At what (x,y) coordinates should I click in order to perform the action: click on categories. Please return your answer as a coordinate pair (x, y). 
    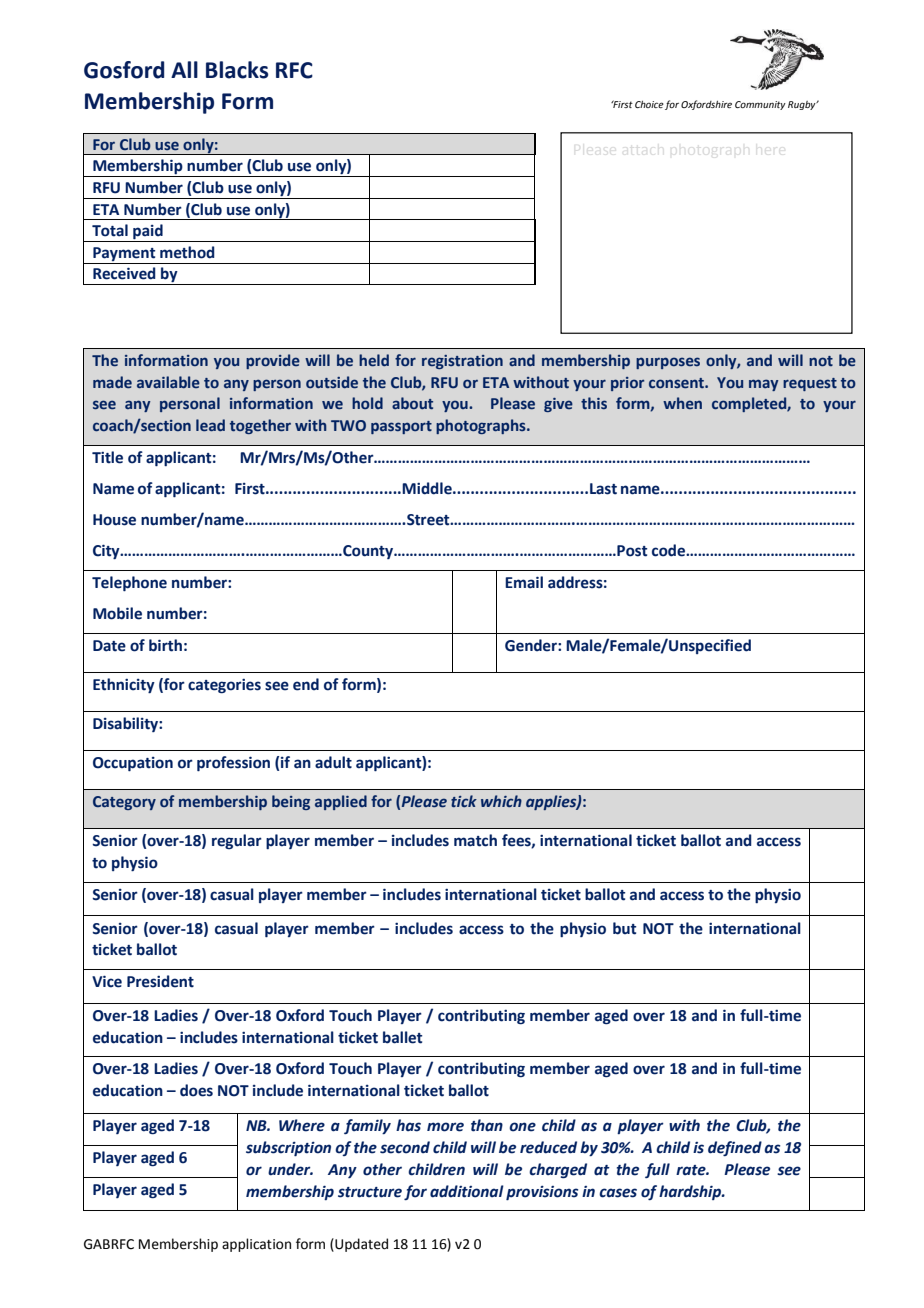
    Looking at the image, I should click on (224, 686).
